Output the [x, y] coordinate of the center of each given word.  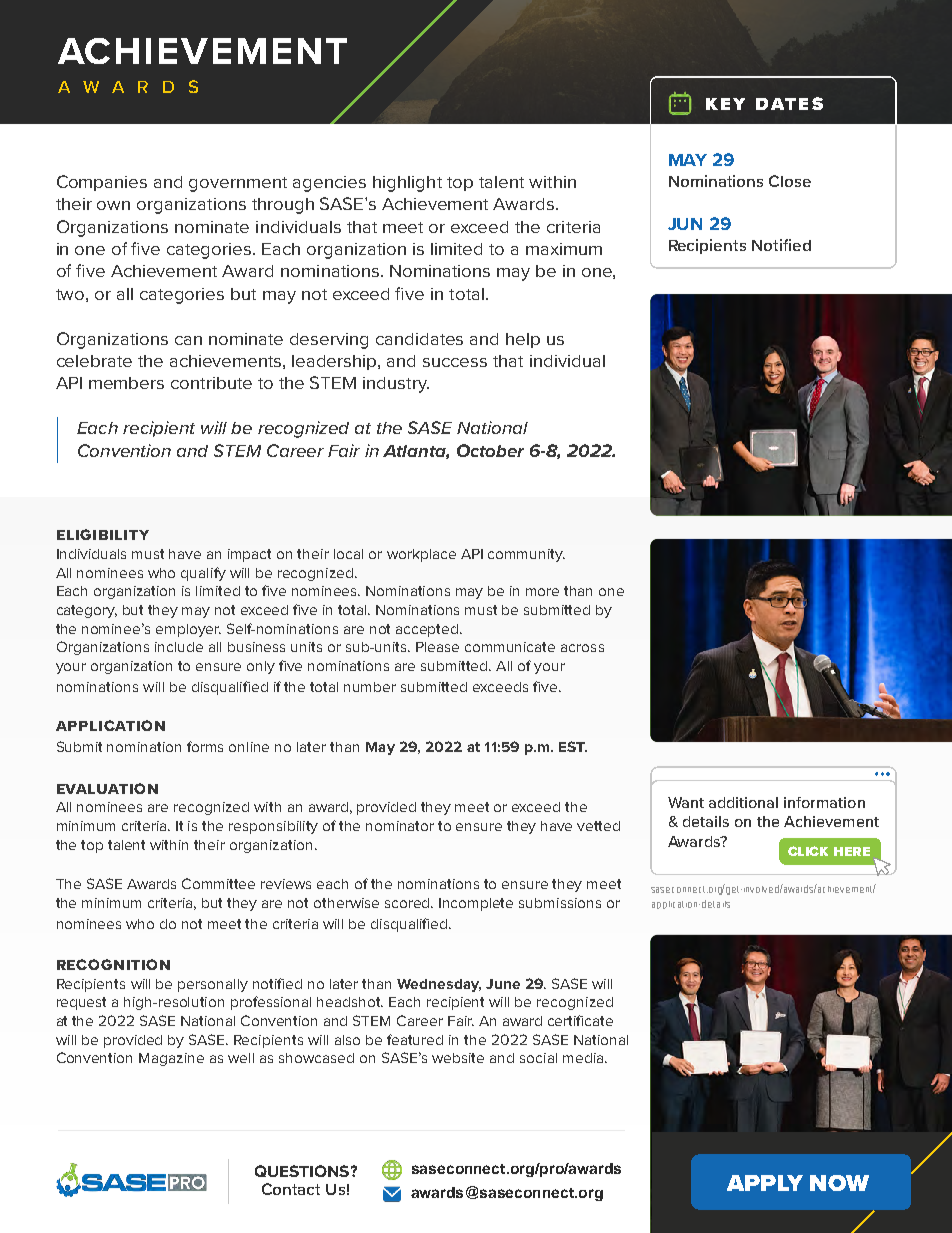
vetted [598, 826]
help [523, 340]
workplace [421, 555]
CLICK [808, 851]
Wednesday [439, 985]
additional [743, 802]
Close [790, 181]
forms [205, 746]
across [582, 648]
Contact [291, 1189]
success [455, 362]
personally [213, 985]
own [113, 205]
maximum [564, 249]
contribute [211, 383]
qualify [203, 574]
